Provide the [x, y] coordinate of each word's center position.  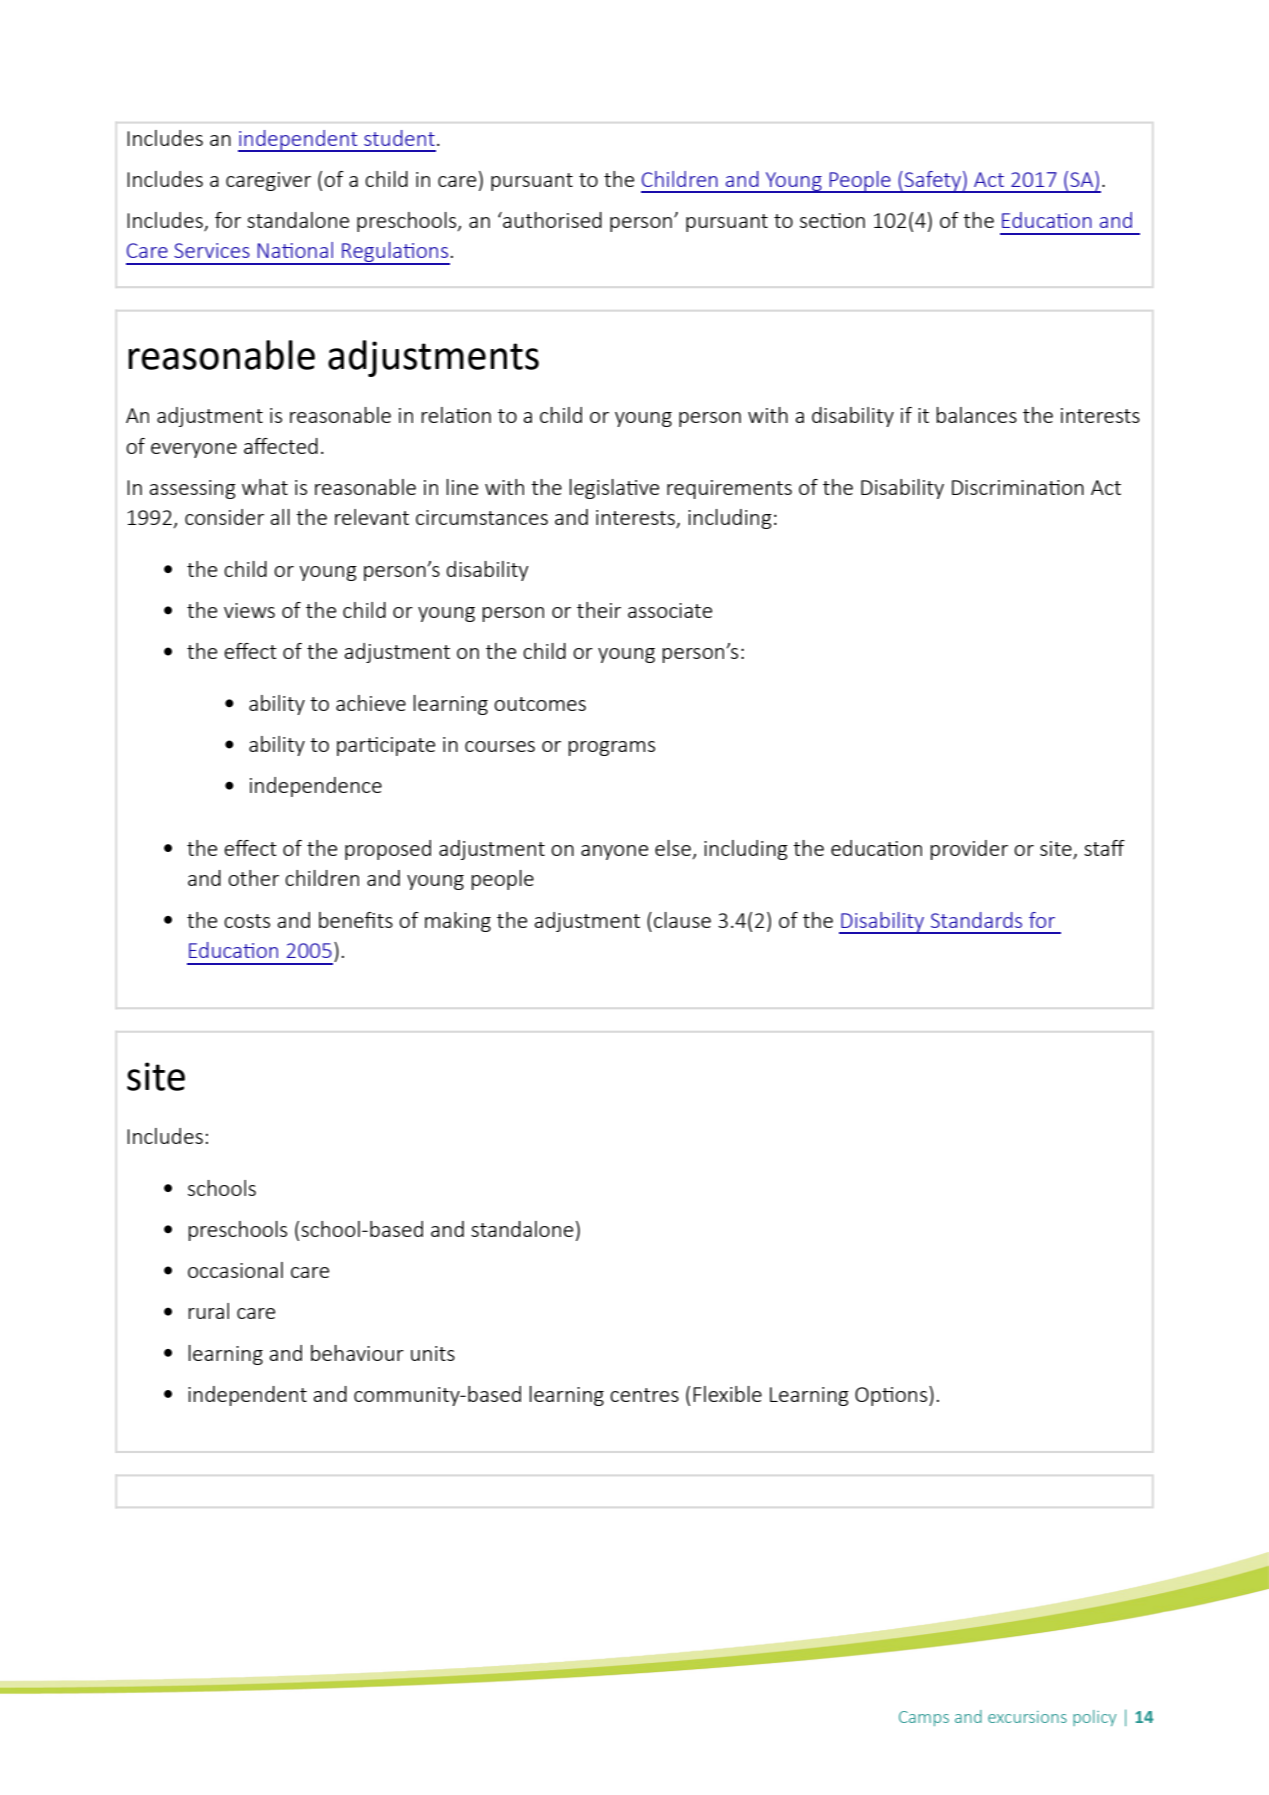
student [399, 138]
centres [644, 1395]
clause [682, 920]
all [280, 517]
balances [976, 415]
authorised [551, 220]
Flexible [727, 1394]
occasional [235, 1270]
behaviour [357, 1353]
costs [247, 921]
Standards [976, 920]
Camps [924, 1718]
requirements [729, 489]
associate [670, 610]
